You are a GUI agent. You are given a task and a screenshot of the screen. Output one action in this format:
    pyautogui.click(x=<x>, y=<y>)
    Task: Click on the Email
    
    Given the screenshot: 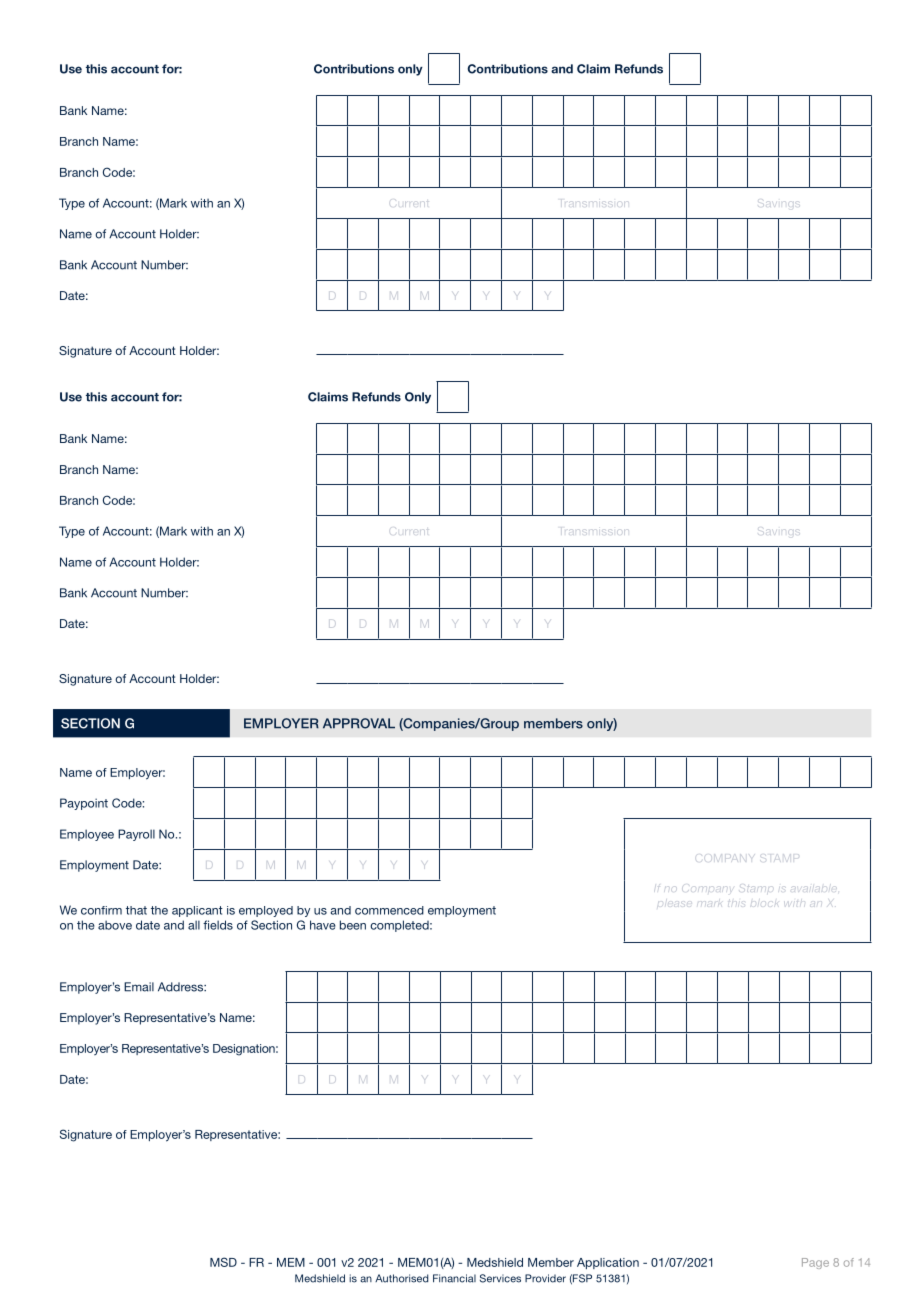 What is the action you would take?
    pyautogui.click(x=139, y=987)
